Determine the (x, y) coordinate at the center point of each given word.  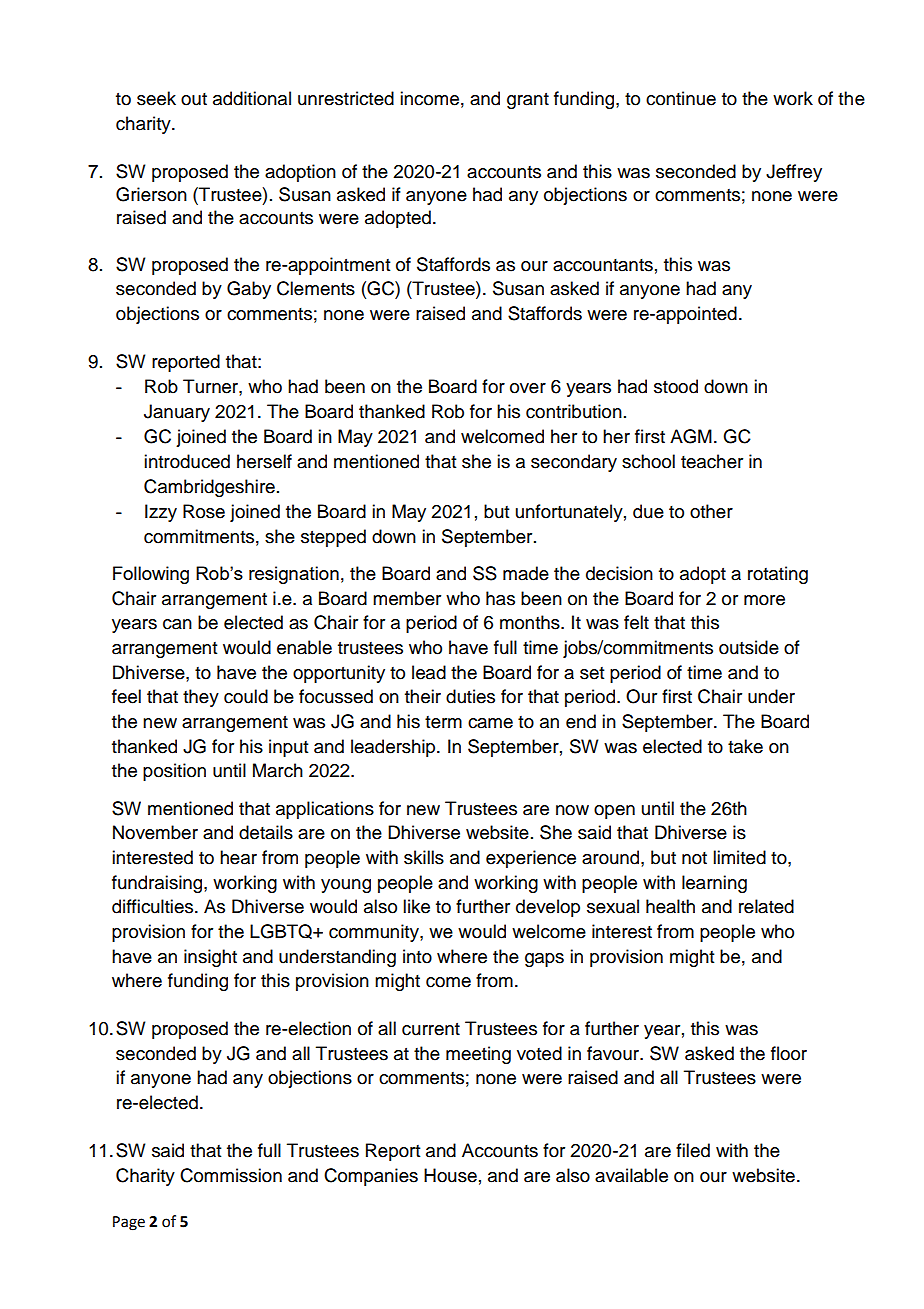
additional (252, 98)
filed (693, 1150)
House (450, 1175)
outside (749, 647)
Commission (231, 1175)
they (201, 698)
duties (470, 696)
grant (528, 101)
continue (681, 98)
